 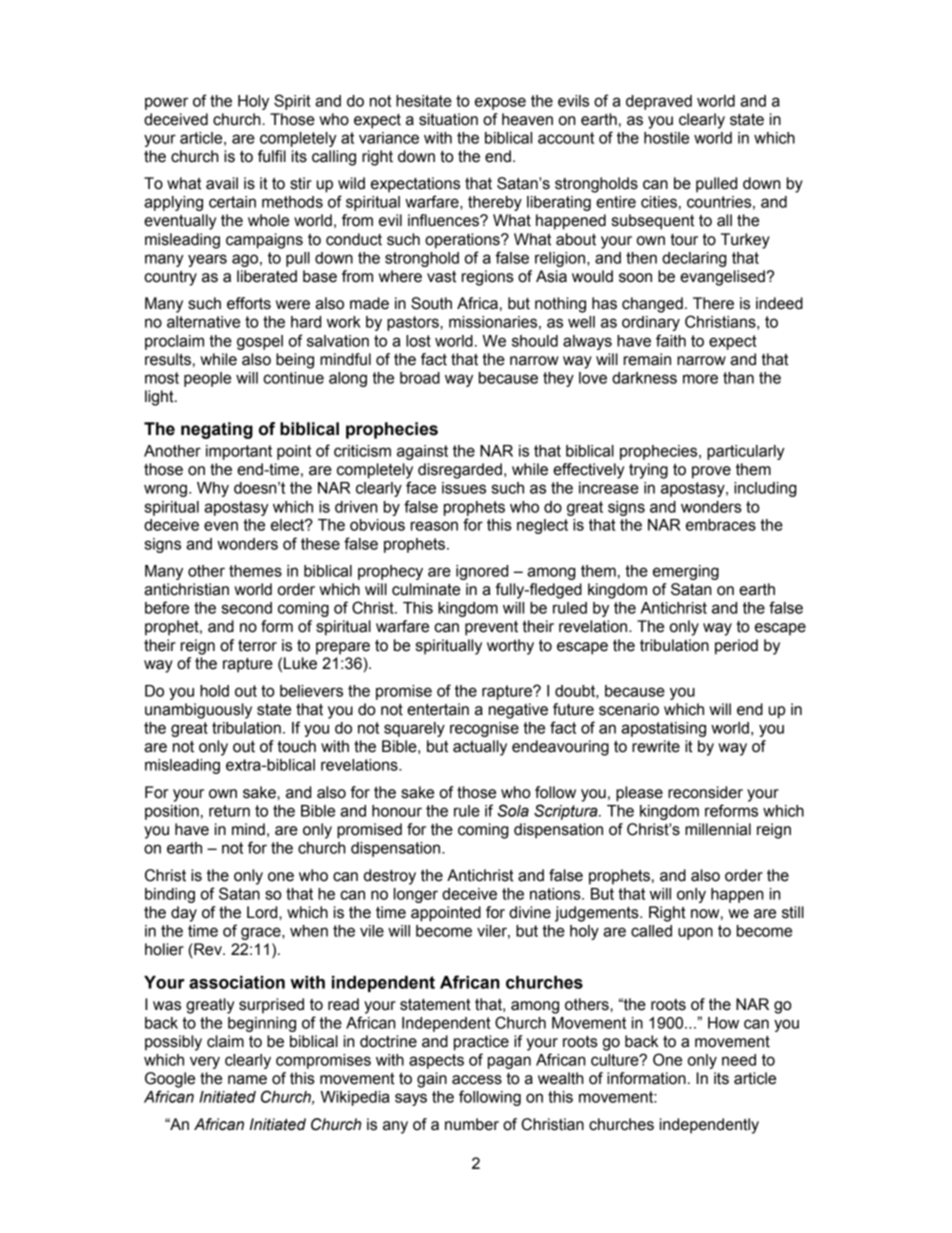 I want to click on fulfil, so click(x=272, y=156).
